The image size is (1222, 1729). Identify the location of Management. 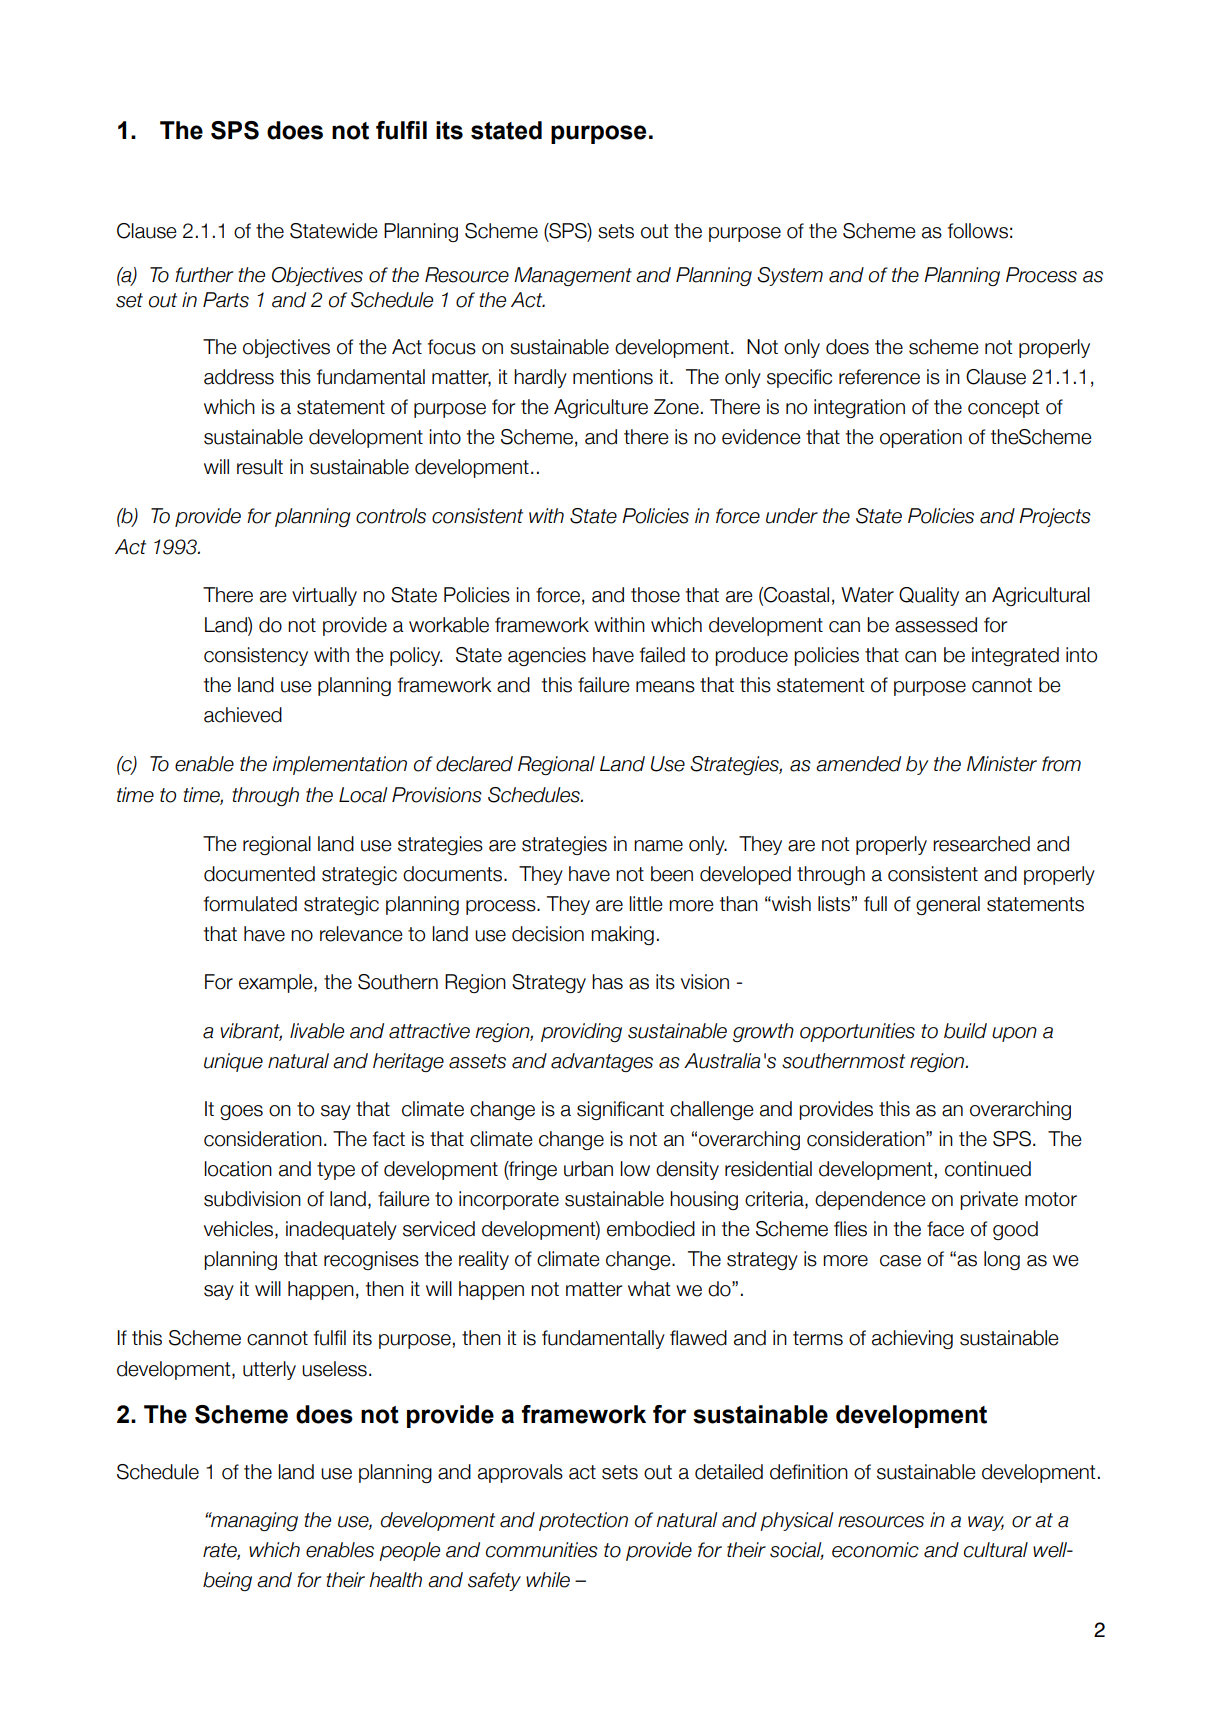
(573, 276).
